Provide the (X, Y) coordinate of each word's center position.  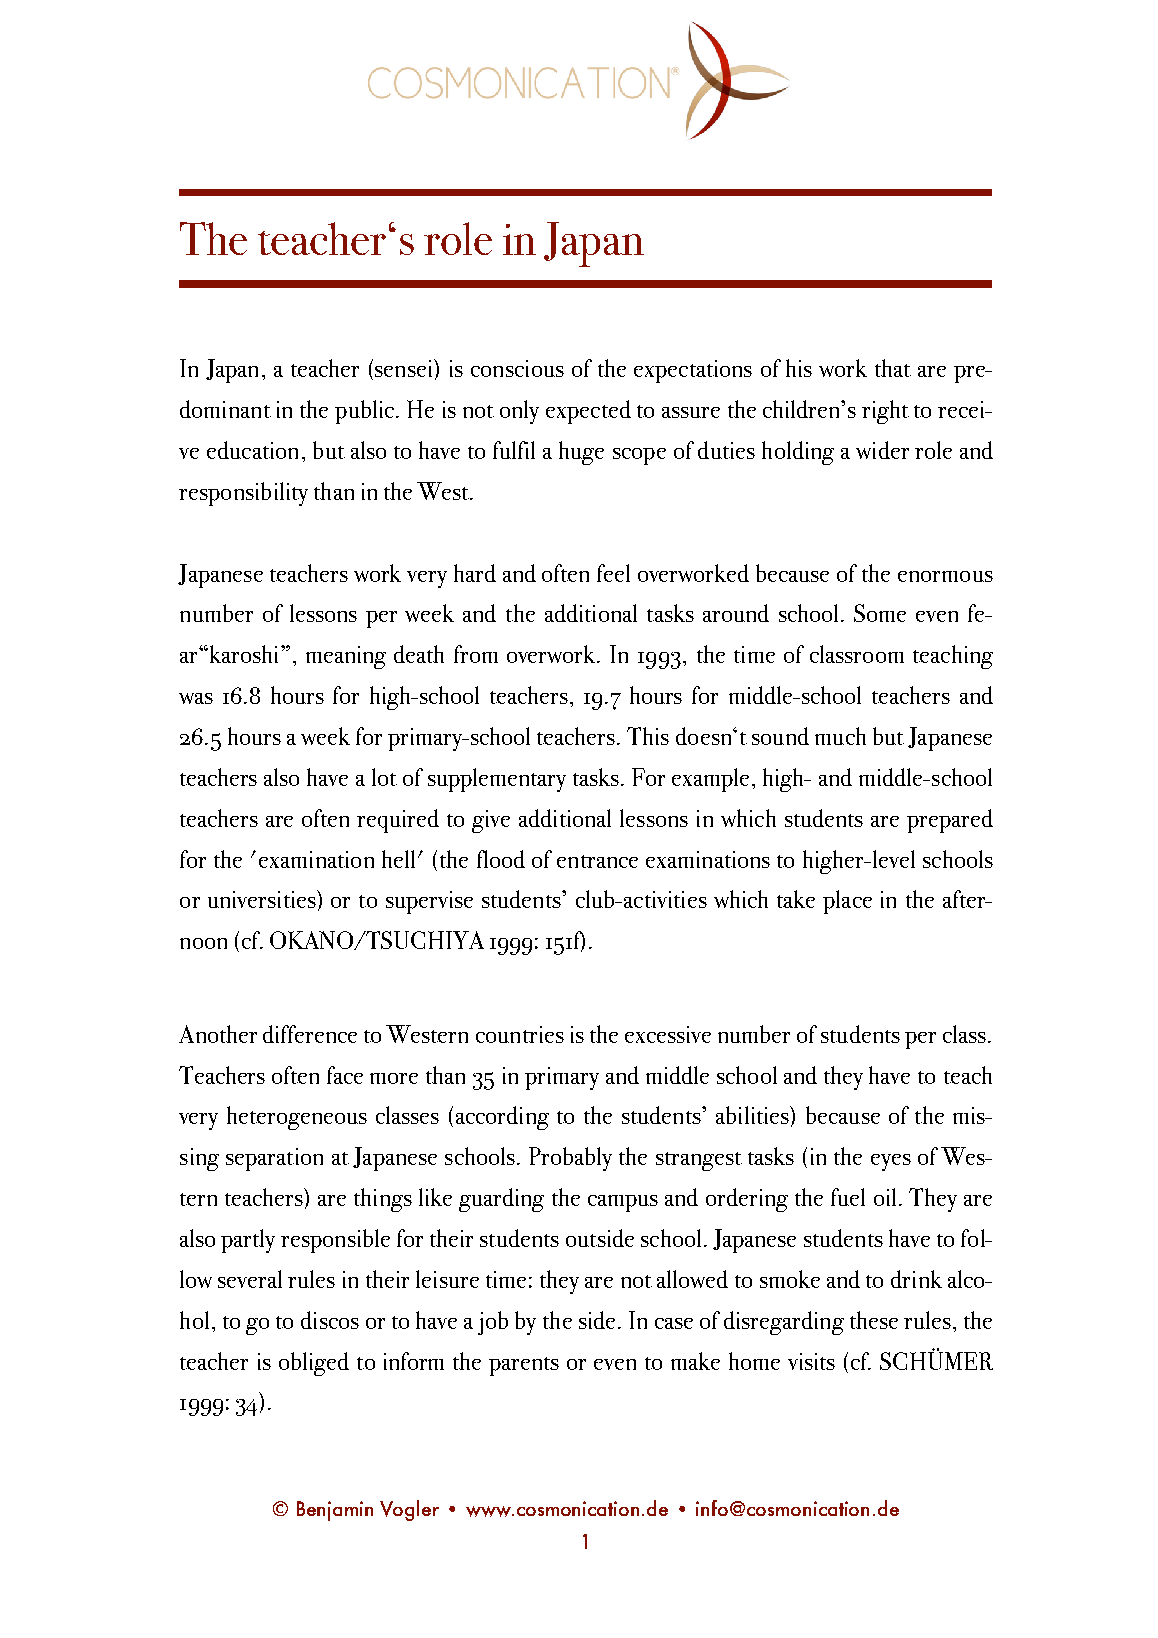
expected (588, 412)
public (366, 412)
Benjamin (335, 1511)
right (885, 412)
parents (524, 1366)
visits (811, 1361)
